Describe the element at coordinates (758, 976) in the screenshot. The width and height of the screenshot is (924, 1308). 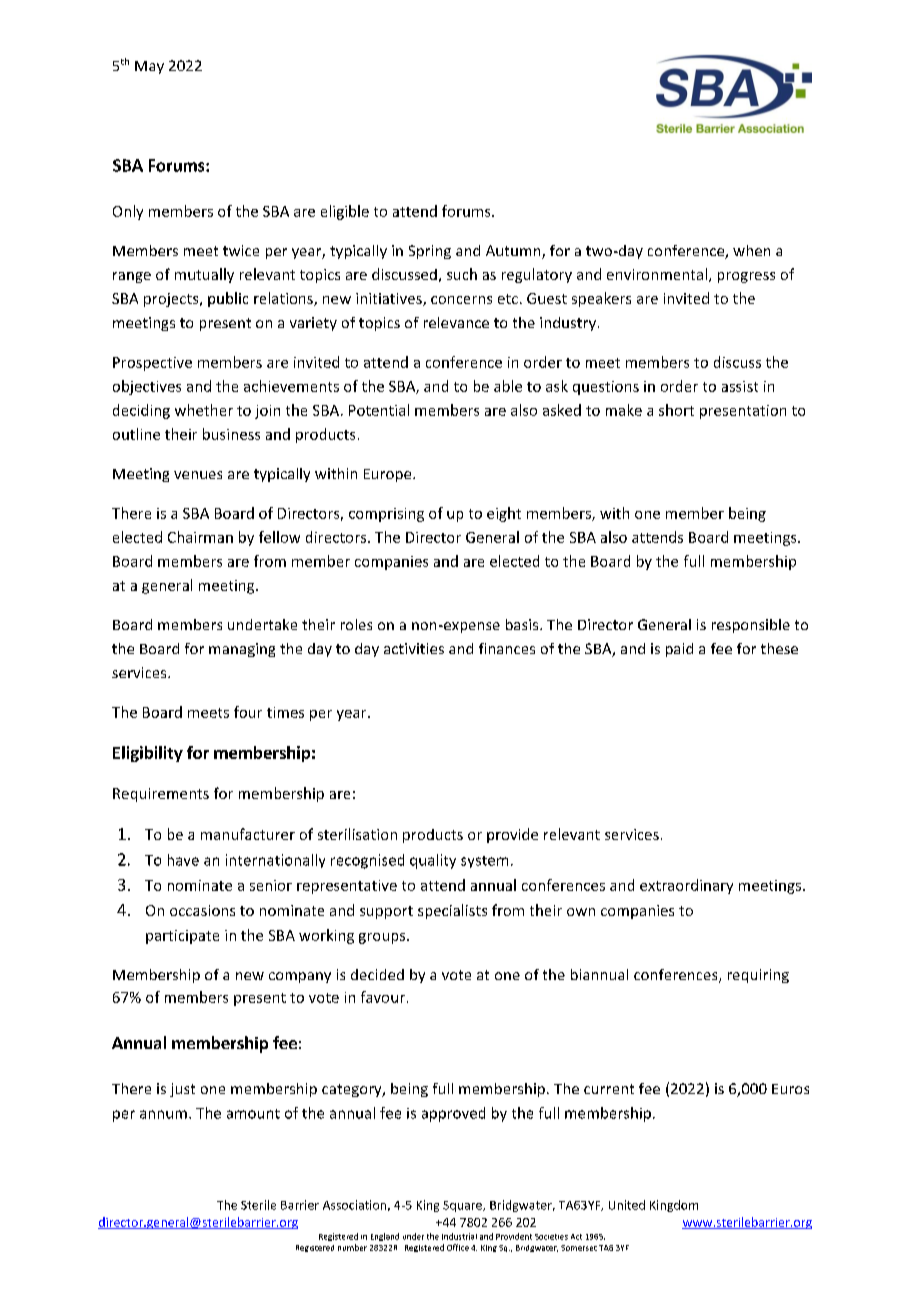
I see `requiring` at that location.
